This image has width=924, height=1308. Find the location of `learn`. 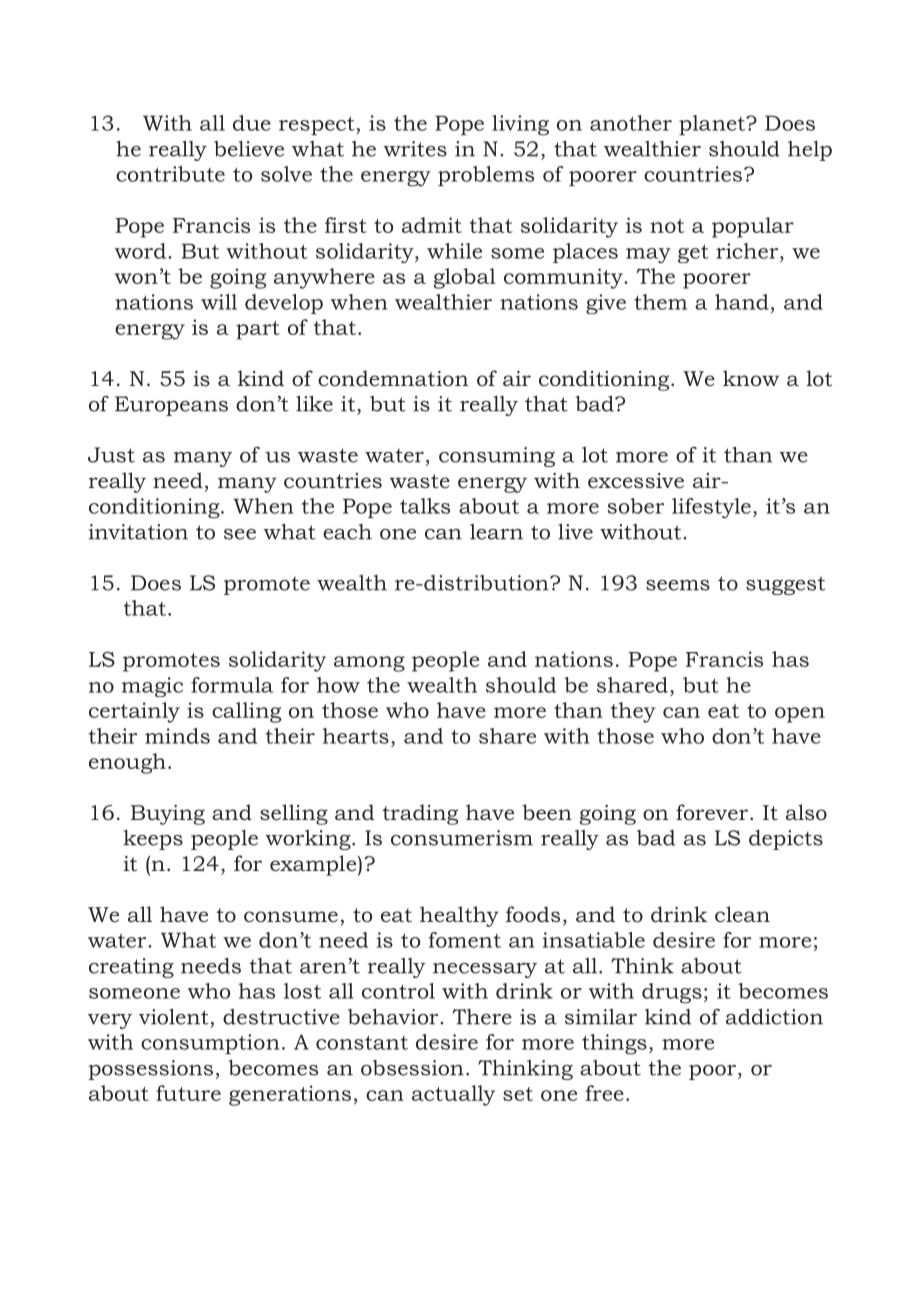

learn is located at coordinates (496, 532).
